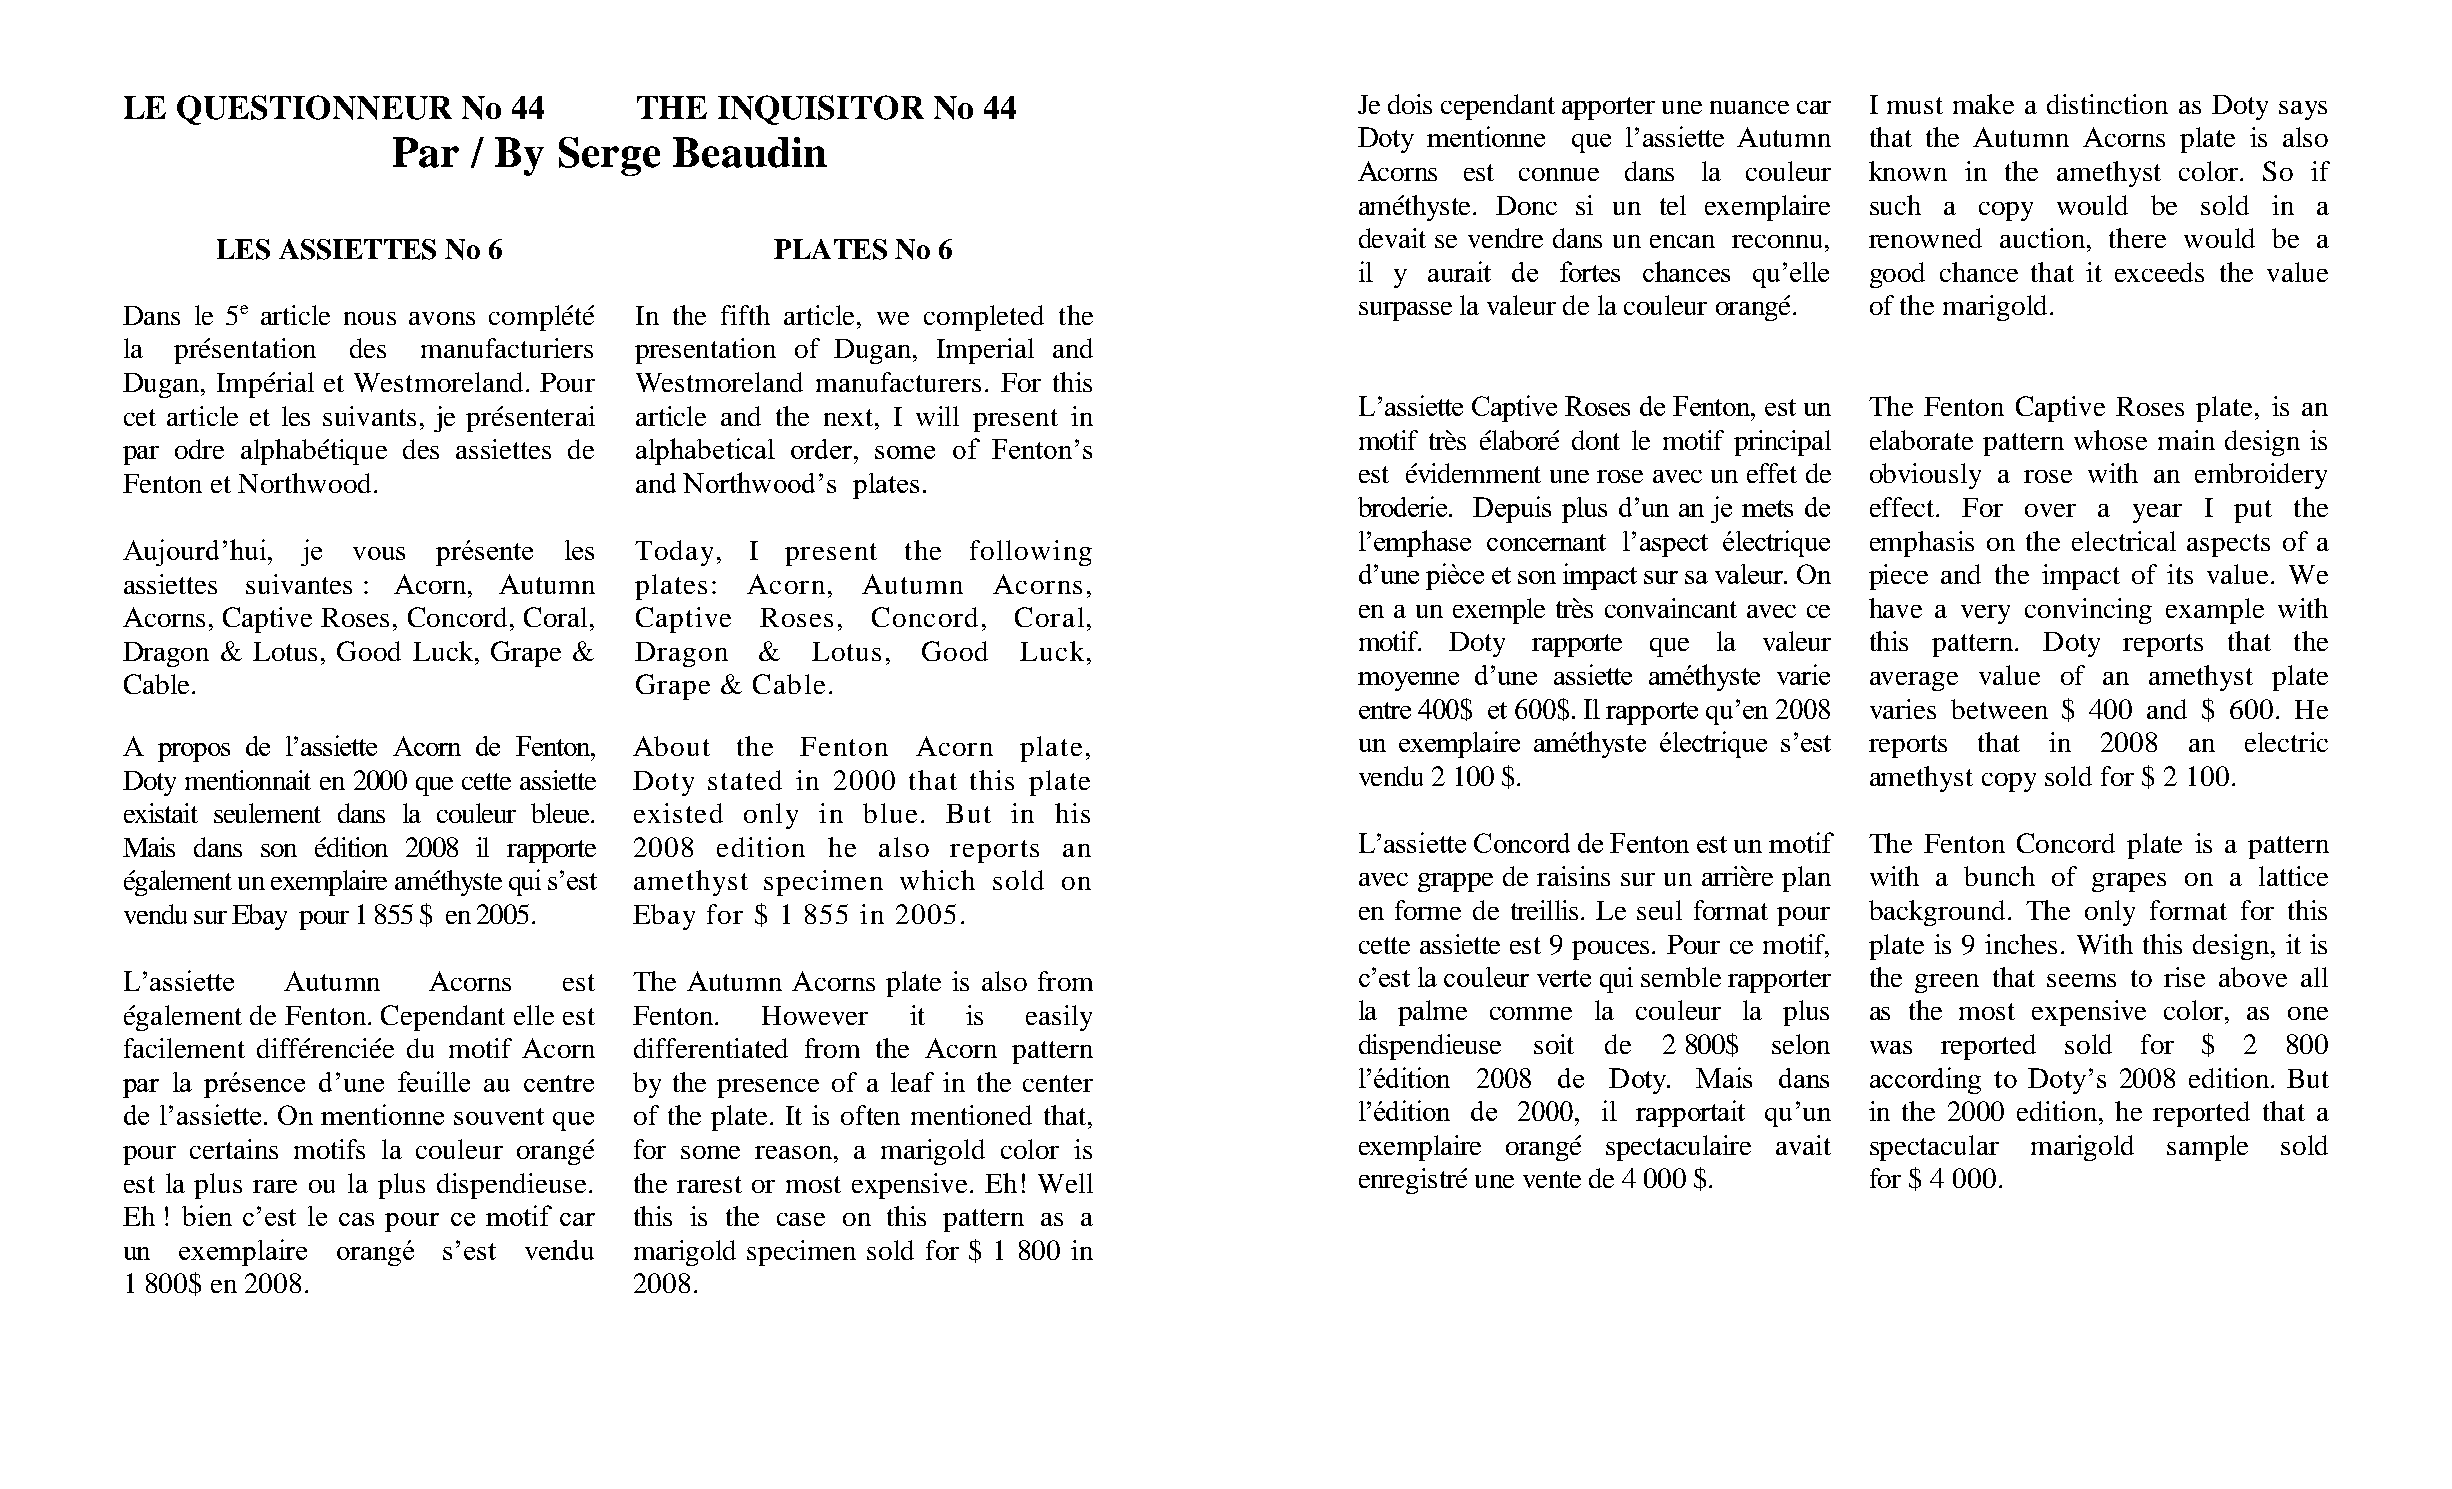 The image size is (2452, 1489). What do you see at coordinates (2159, 272) in the image?
I see `exceeds` at bounding box center [2159, 272].
